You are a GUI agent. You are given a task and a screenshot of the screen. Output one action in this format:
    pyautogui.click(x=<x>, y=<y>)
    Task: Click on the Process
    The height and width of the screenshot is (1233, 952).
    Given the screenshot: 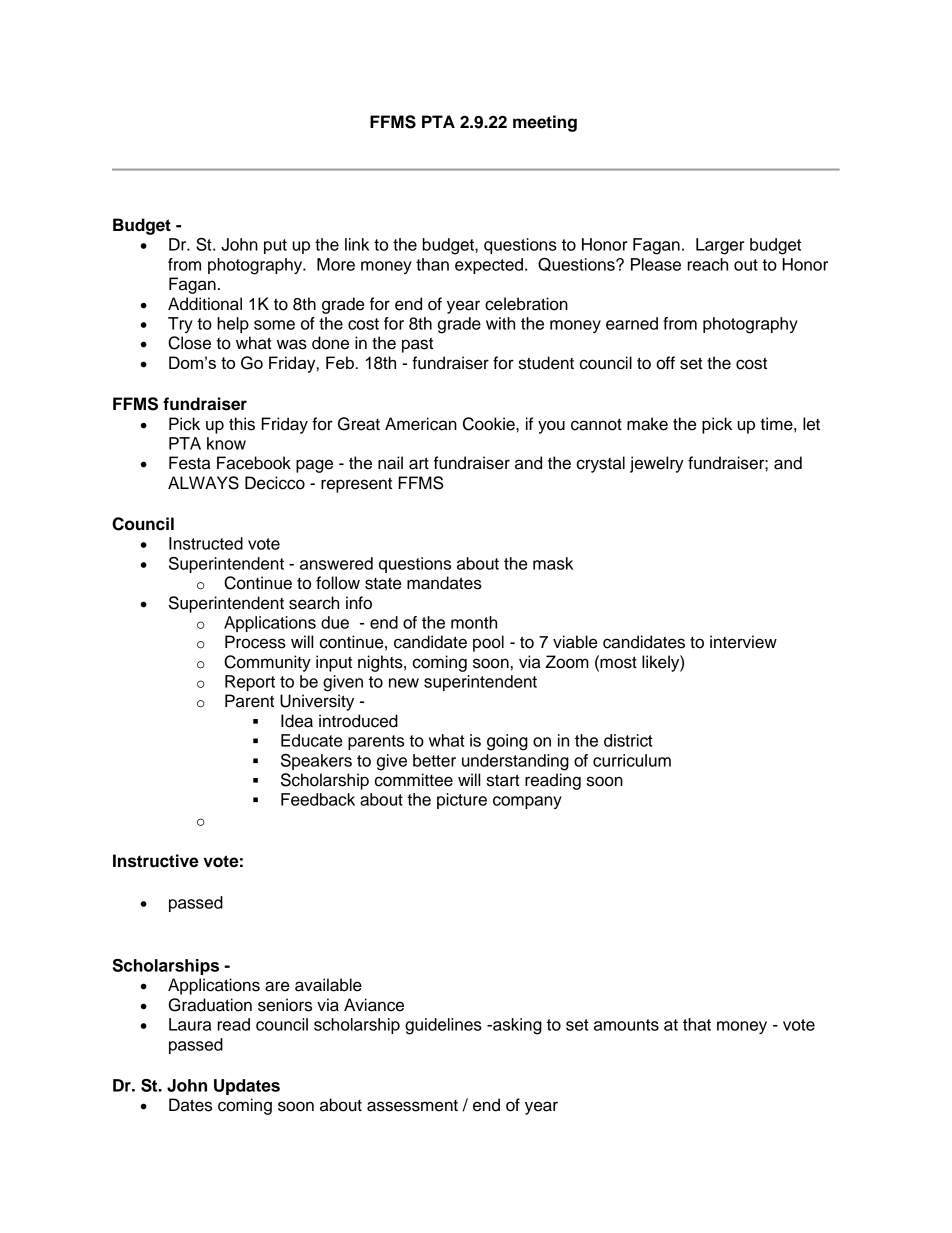 What is the action you would take?
    pyautogui.click(x=255, y=642)
